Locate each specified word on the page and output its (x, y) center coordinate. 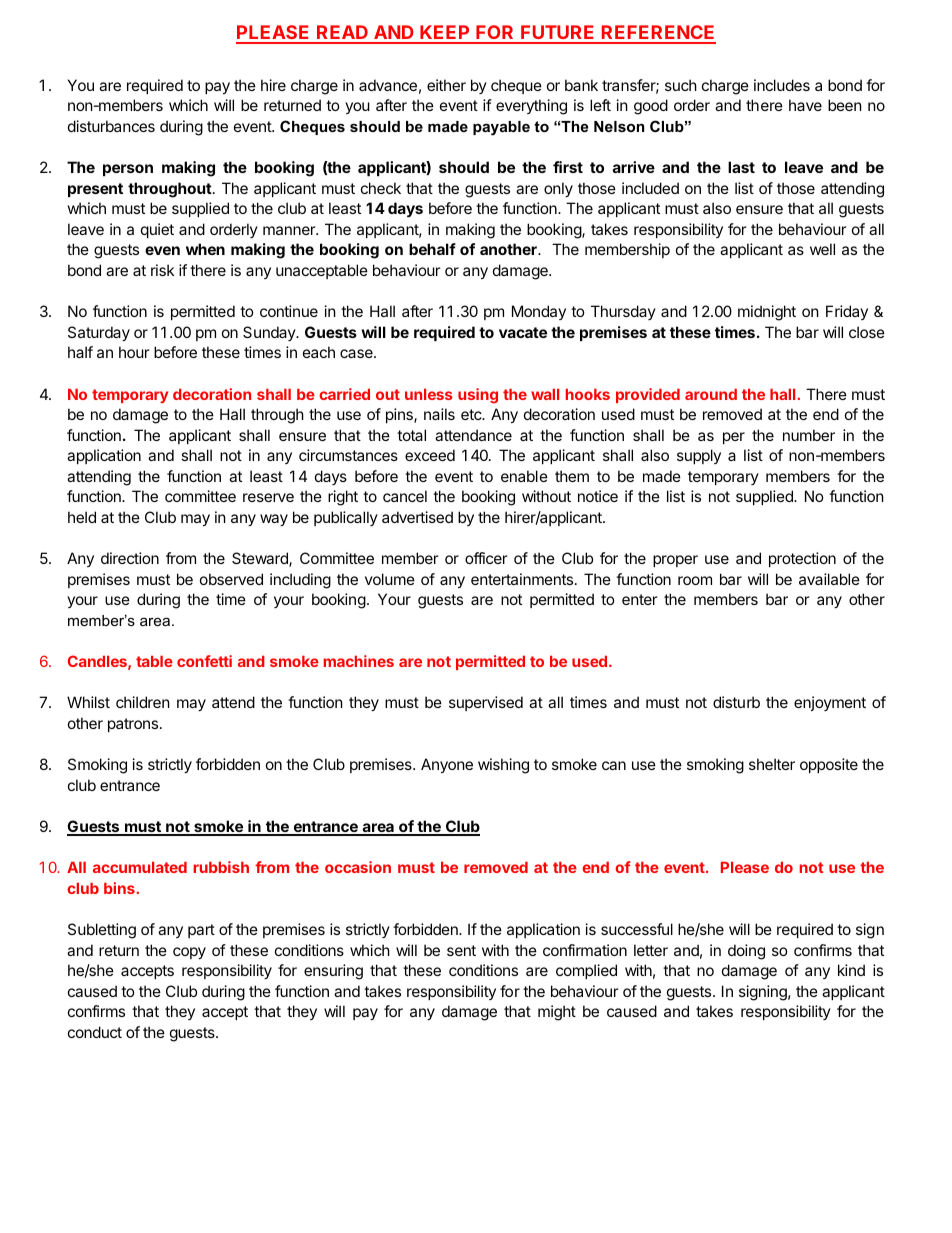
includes (782, 85)
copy (189, 953)
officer (486, 558)
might (557, 1013)
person (128, 170)
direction (130, 558)
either (446, 85)
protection (802, 559)
